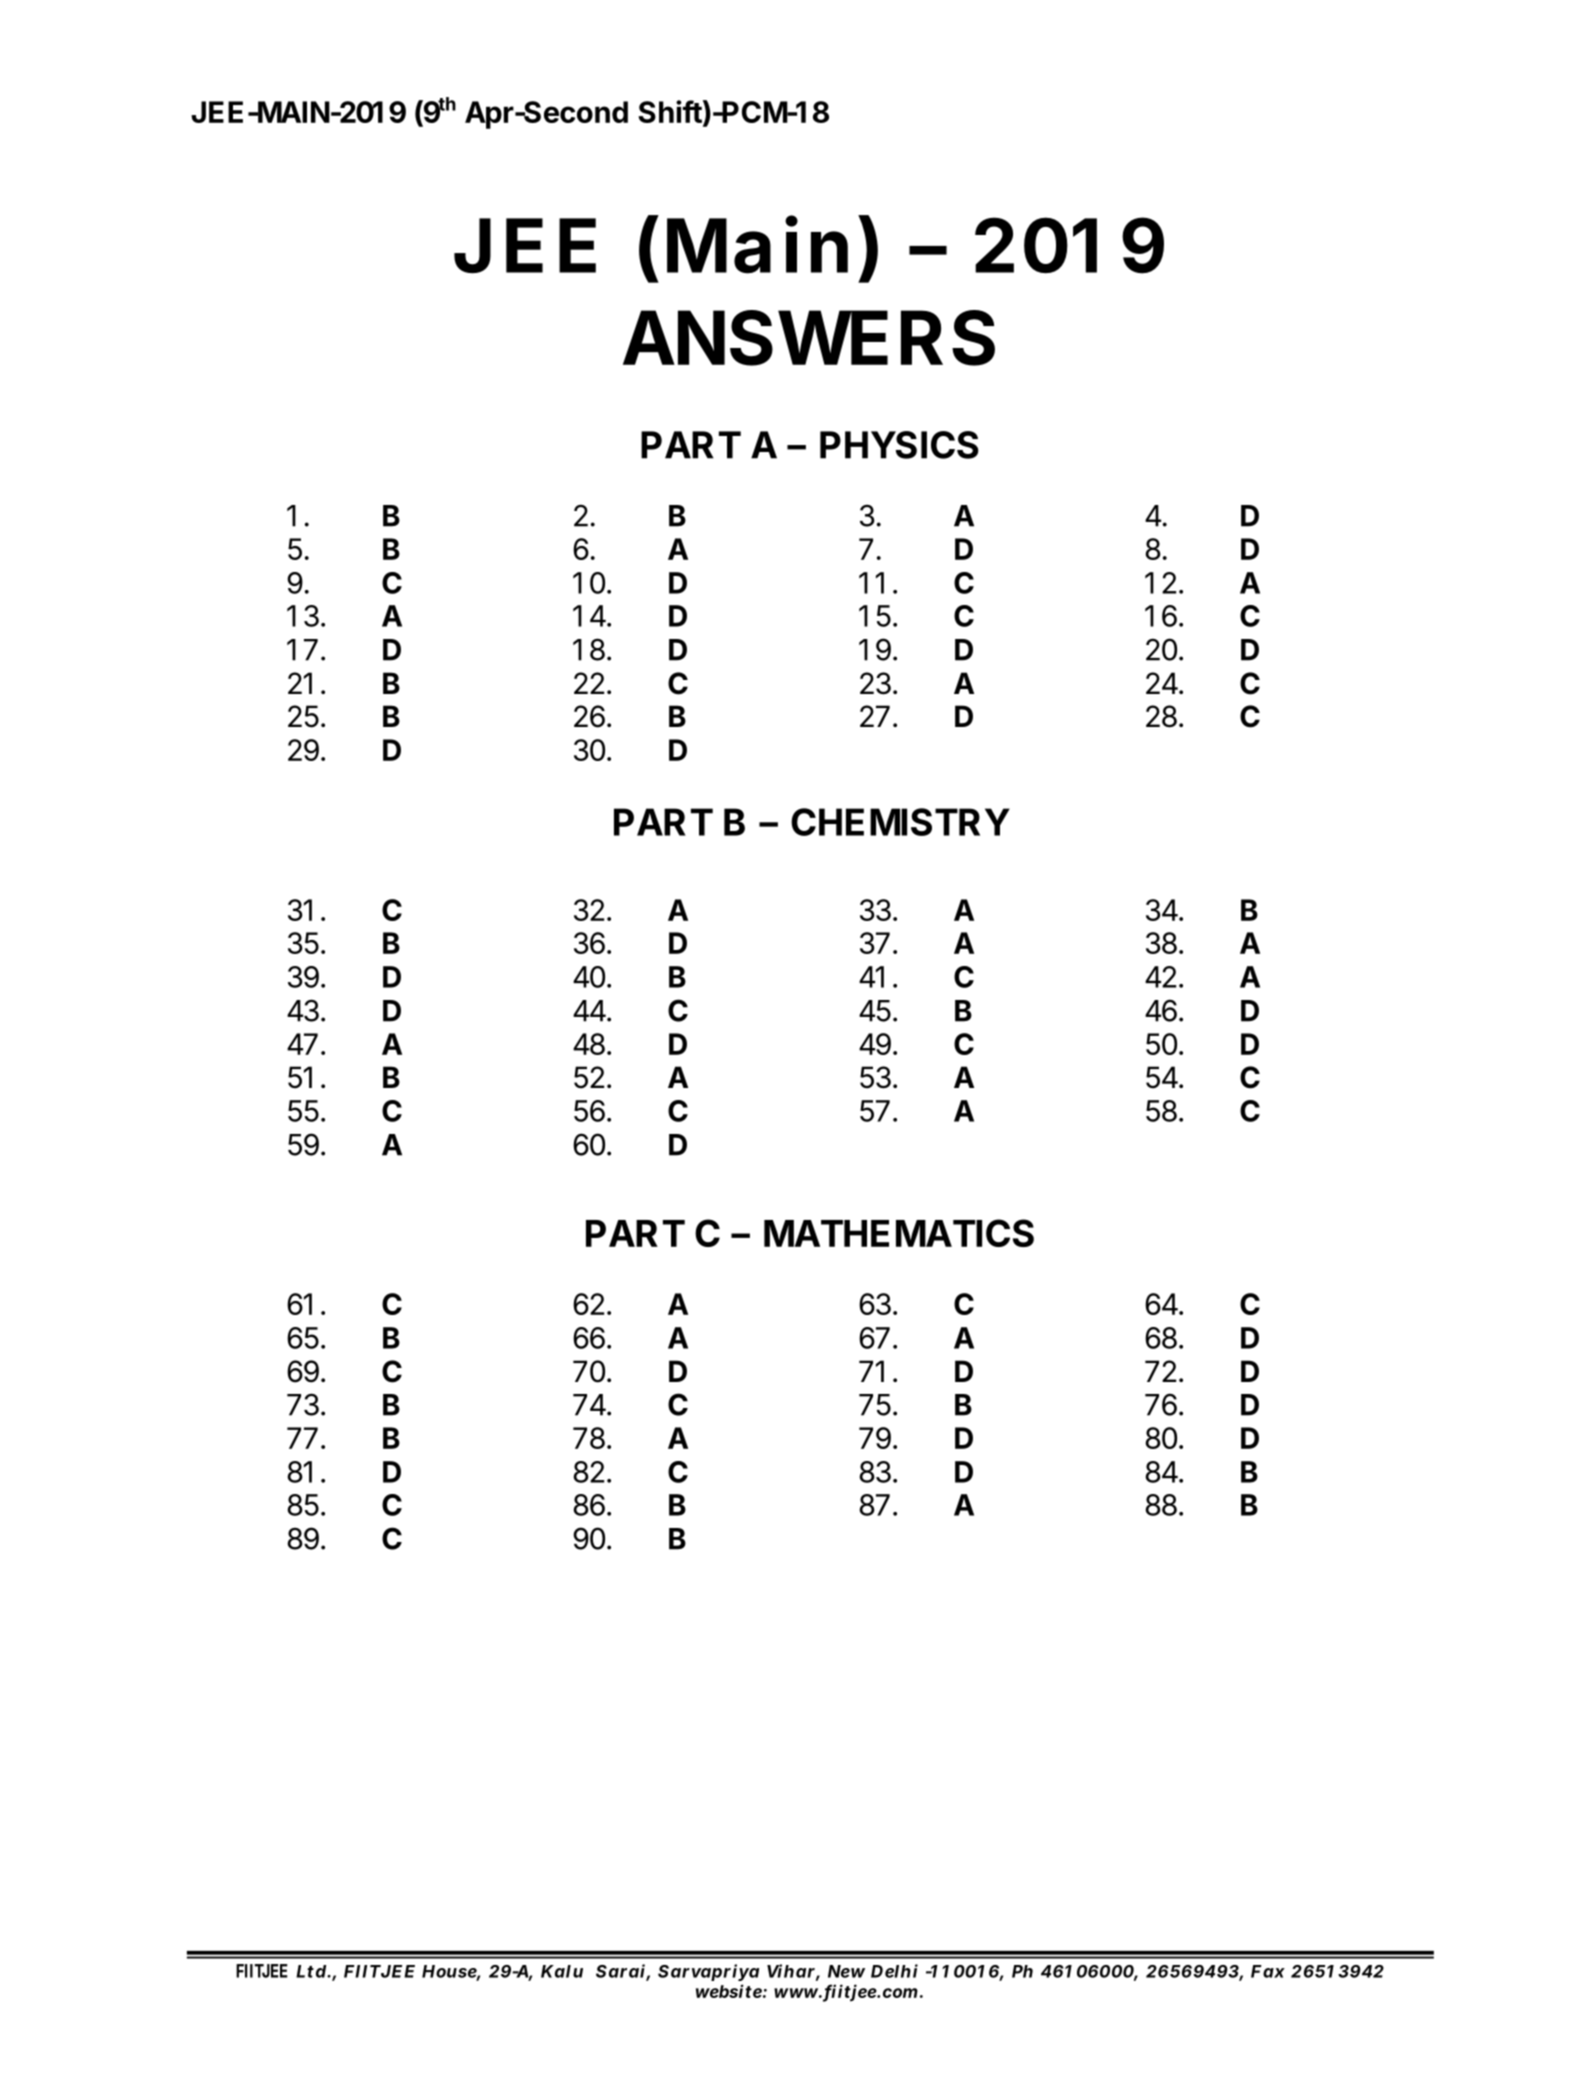  What do you see at coordinates (846, 1971) in the screenshot?
I see `New` at bounding box center [846, 1971].
